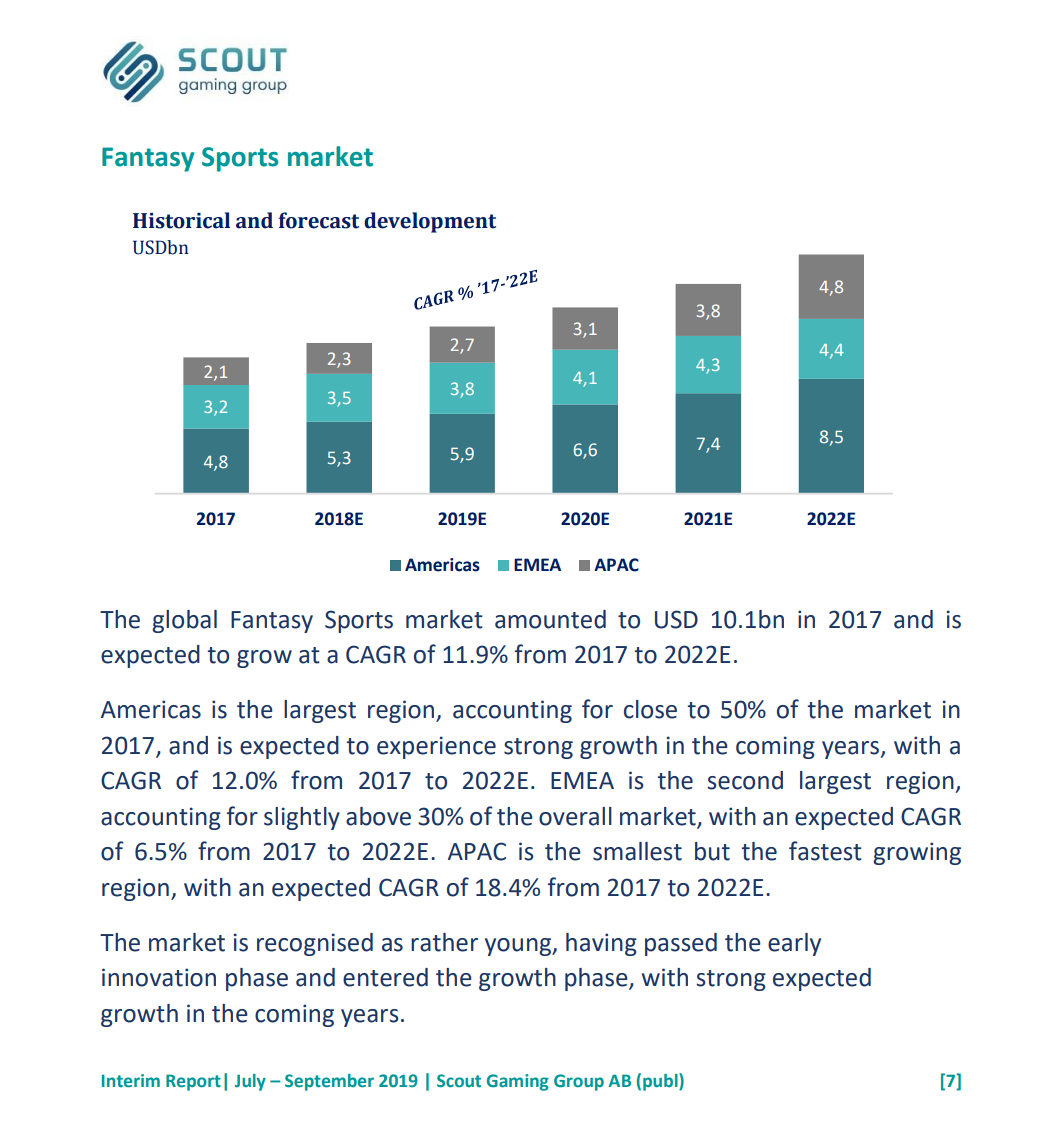 The image size is (1045, 1148). What do you see at coordinates (315, 944) in the document?
I see `recognised` at bounding box center [315, 944].
